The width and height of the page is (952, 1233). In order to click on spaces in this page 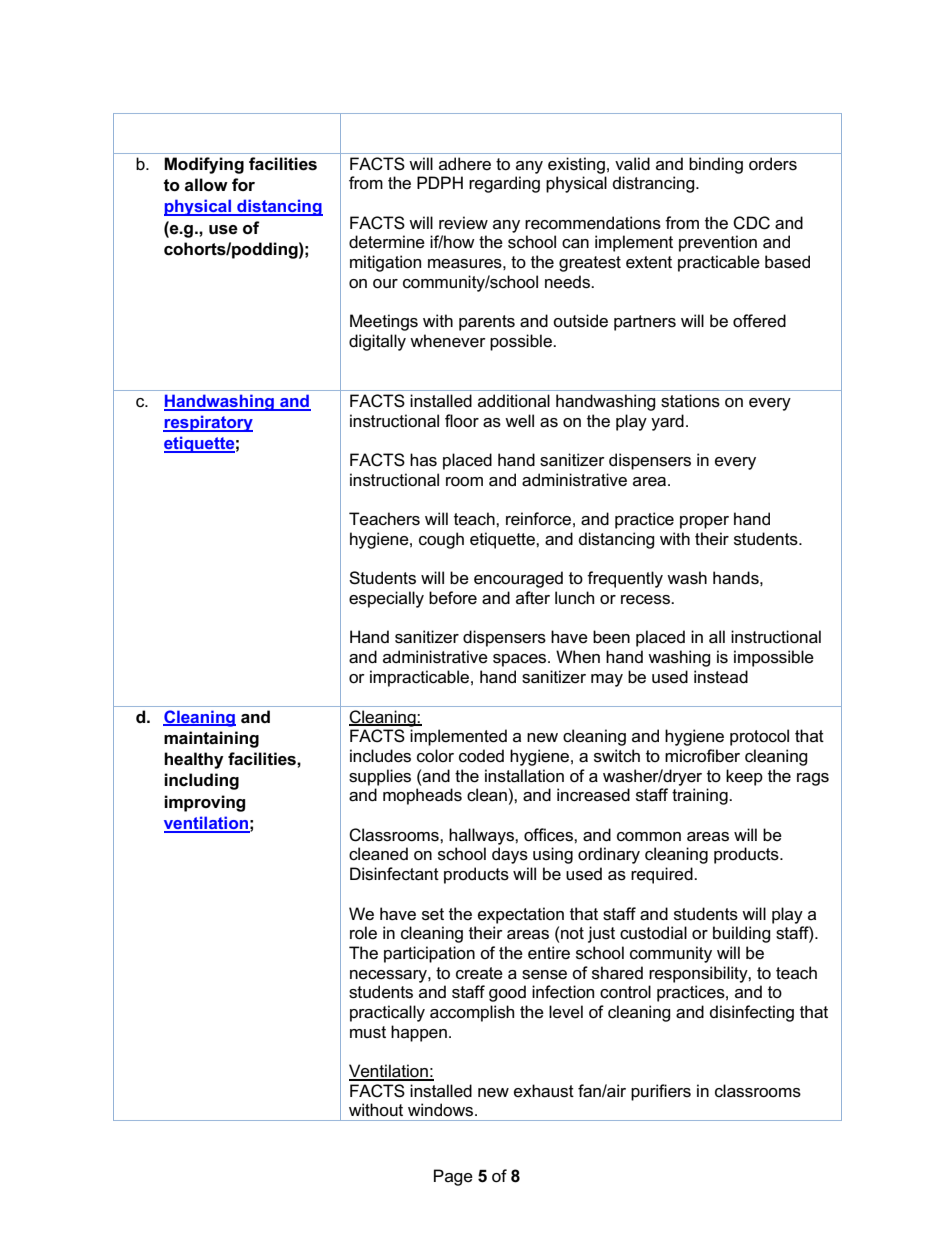, I will do `click(521, 660)`.
